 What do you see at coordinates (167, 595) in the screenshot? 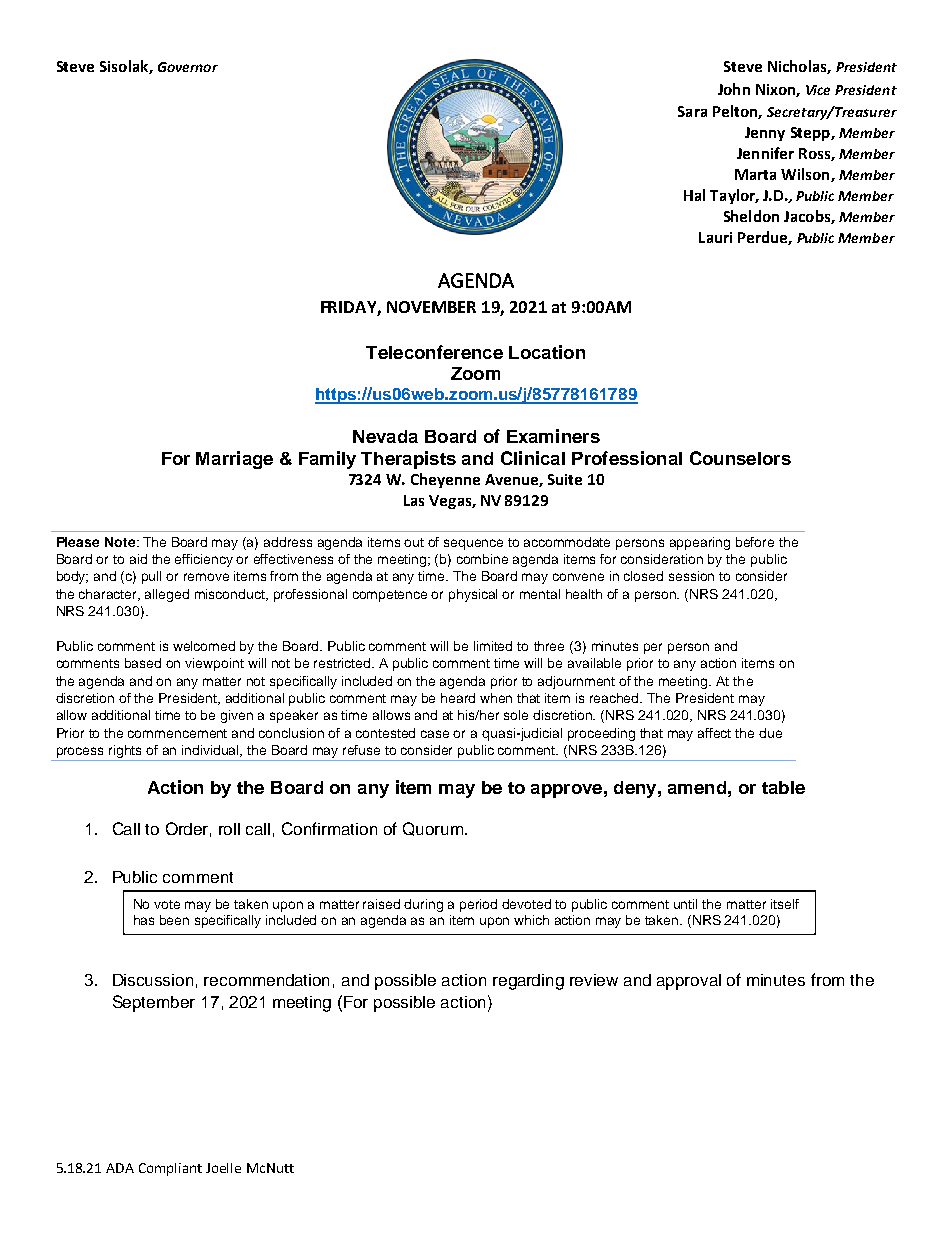
I see `alleged` at bounding box center [167, 595].
